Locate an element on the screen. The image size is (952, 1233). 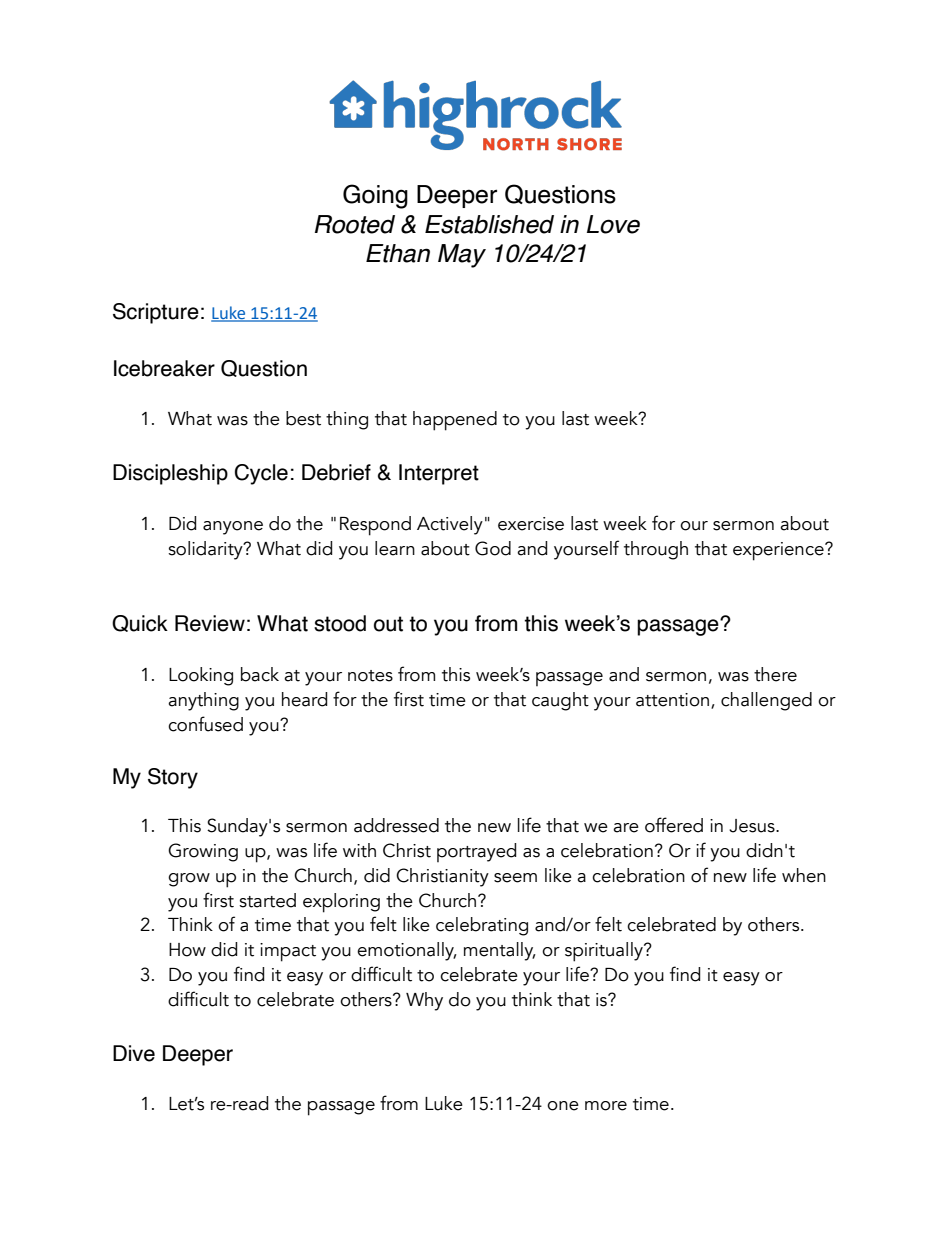
Jesus is located at coordinates (753, 826).
